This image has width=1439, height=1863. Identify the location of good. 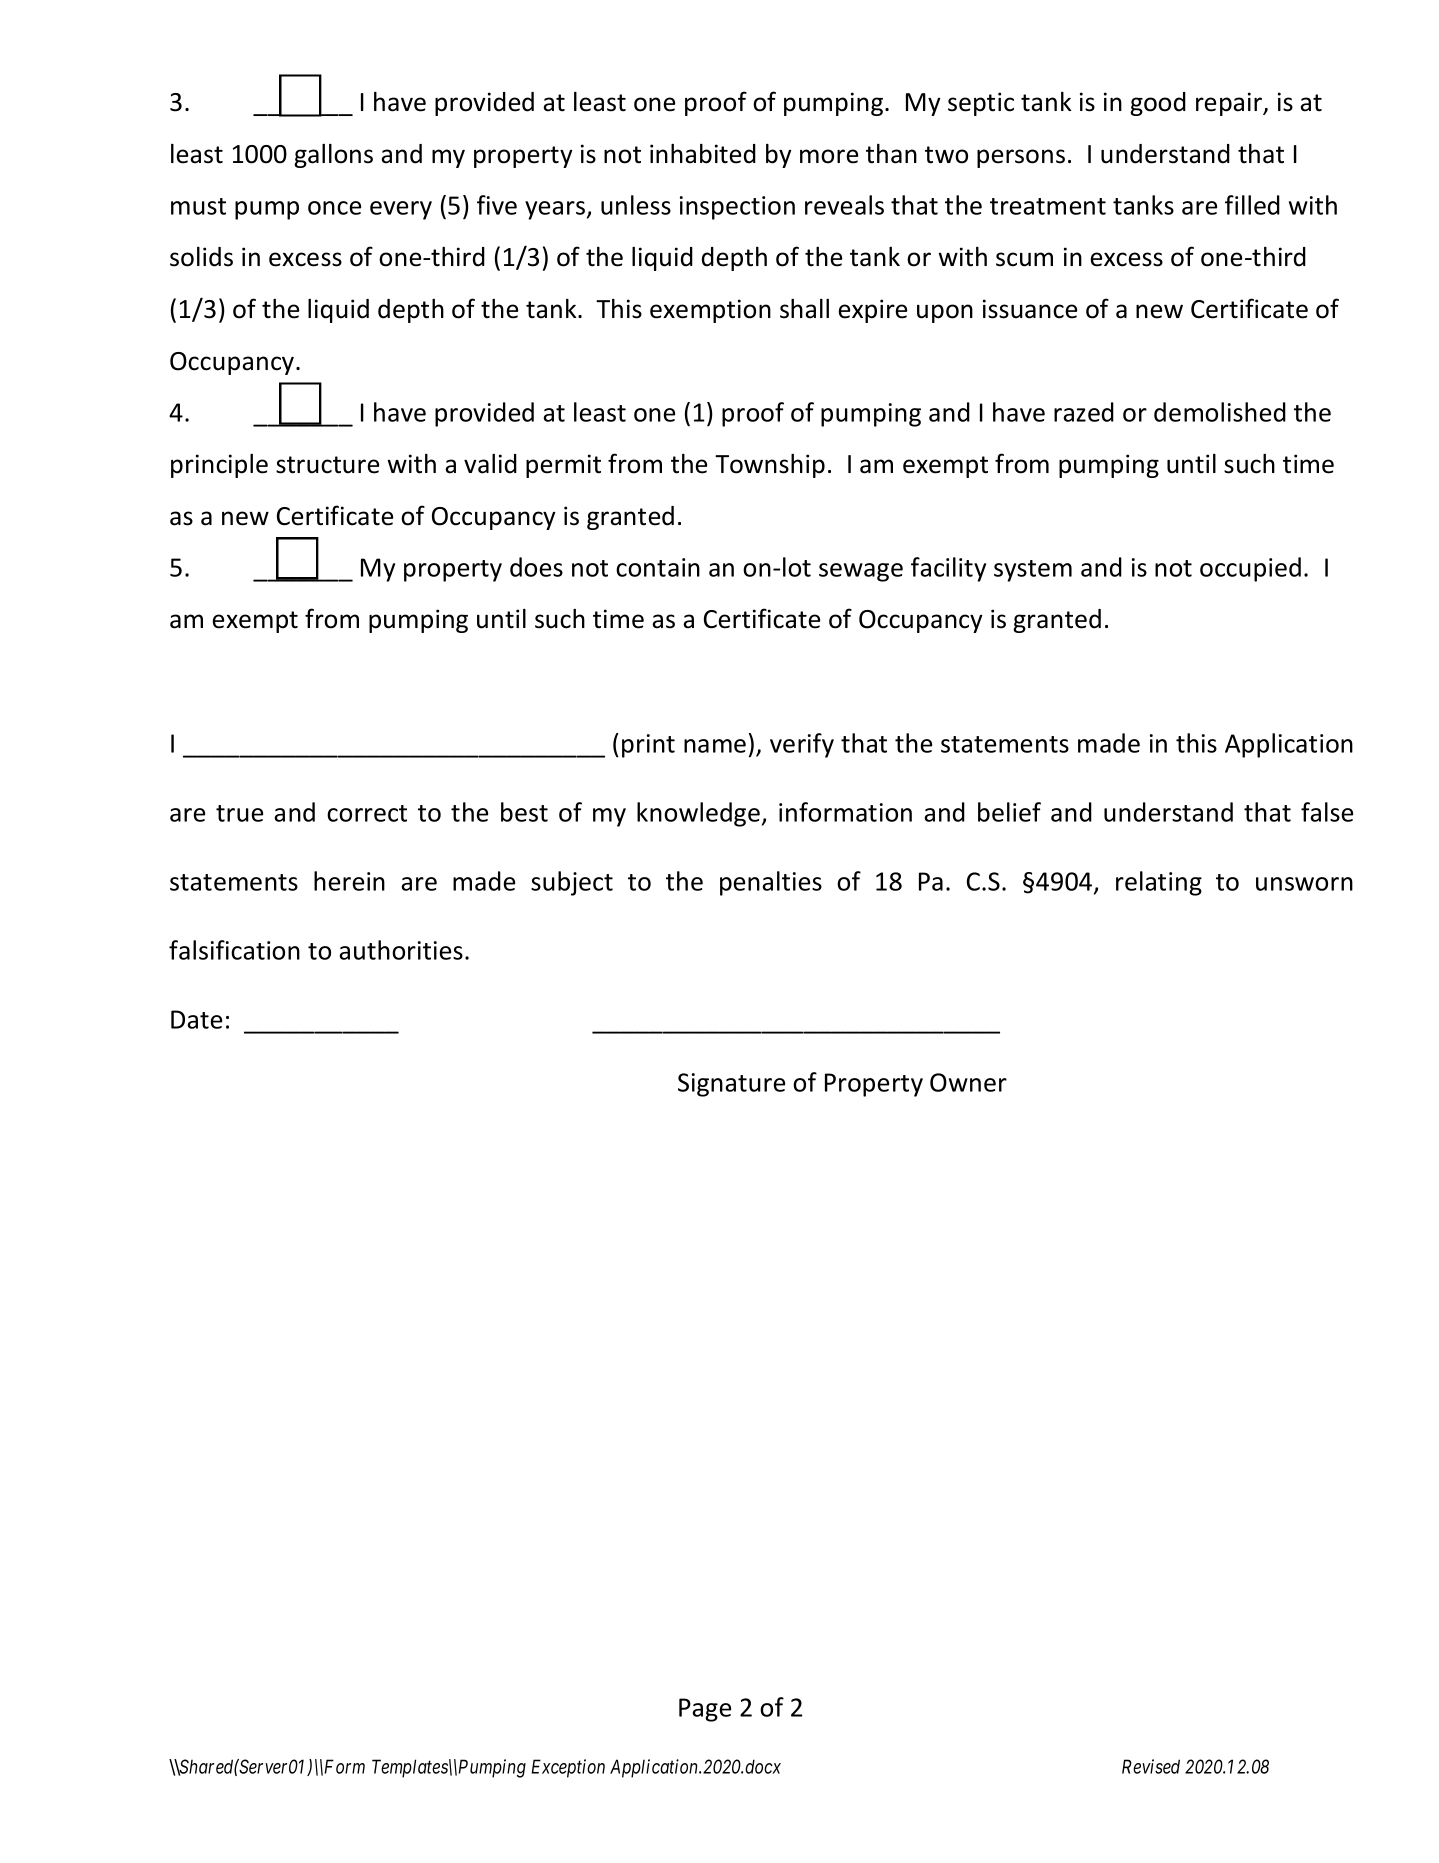
(1158, 104).
